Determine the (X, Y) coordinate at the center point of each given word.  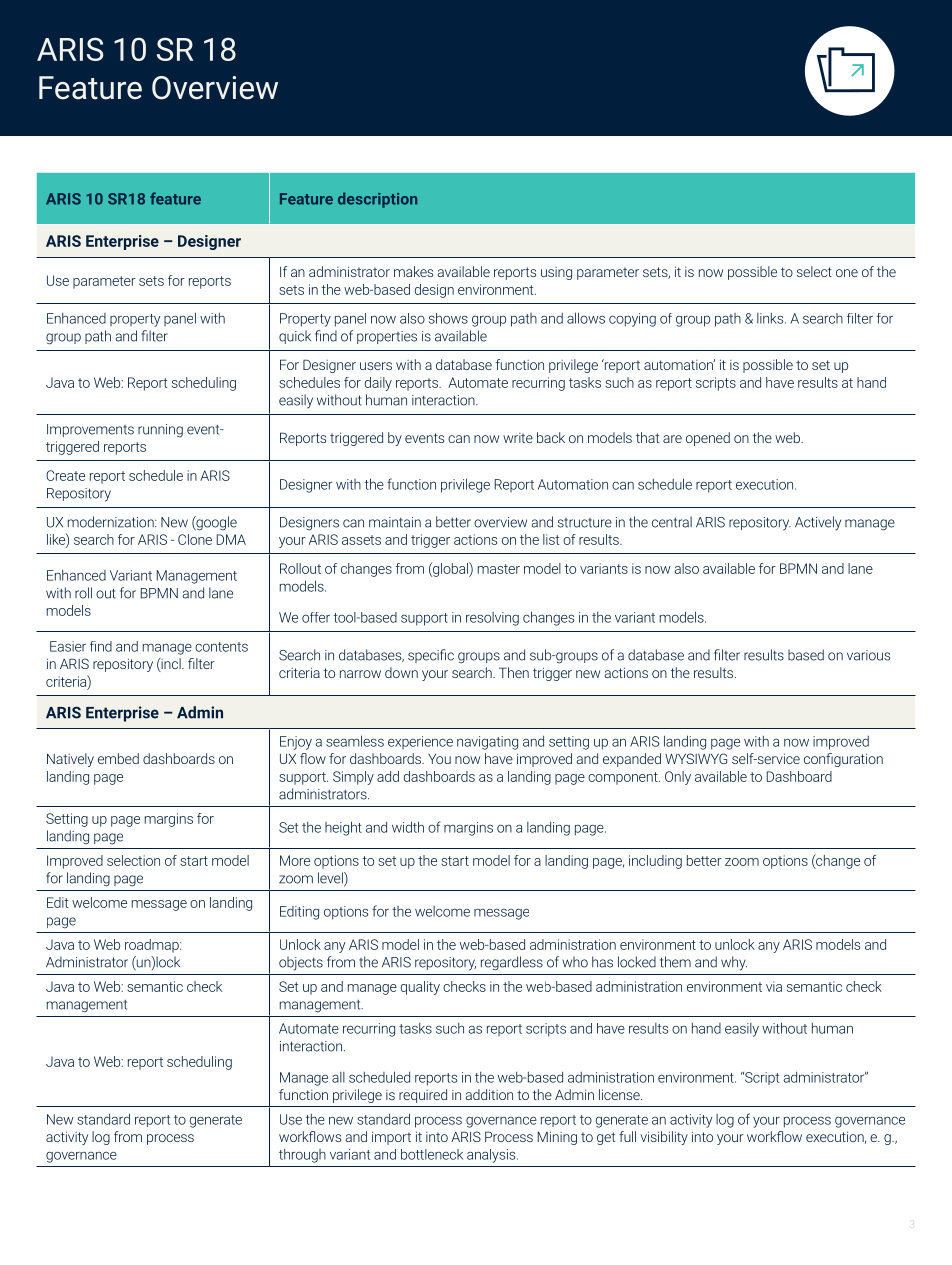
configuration (843, 760)
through (302, 1156)
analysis (492, 1156)
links (771, 318)
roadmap (153, 946)
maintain (395, 522)
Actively (818, 523)
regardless (512, 963)
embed (118, 758)
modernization (112, 522)
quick (295, 337)
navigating (487, 743)
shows (448, 318)
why (734, 963)
